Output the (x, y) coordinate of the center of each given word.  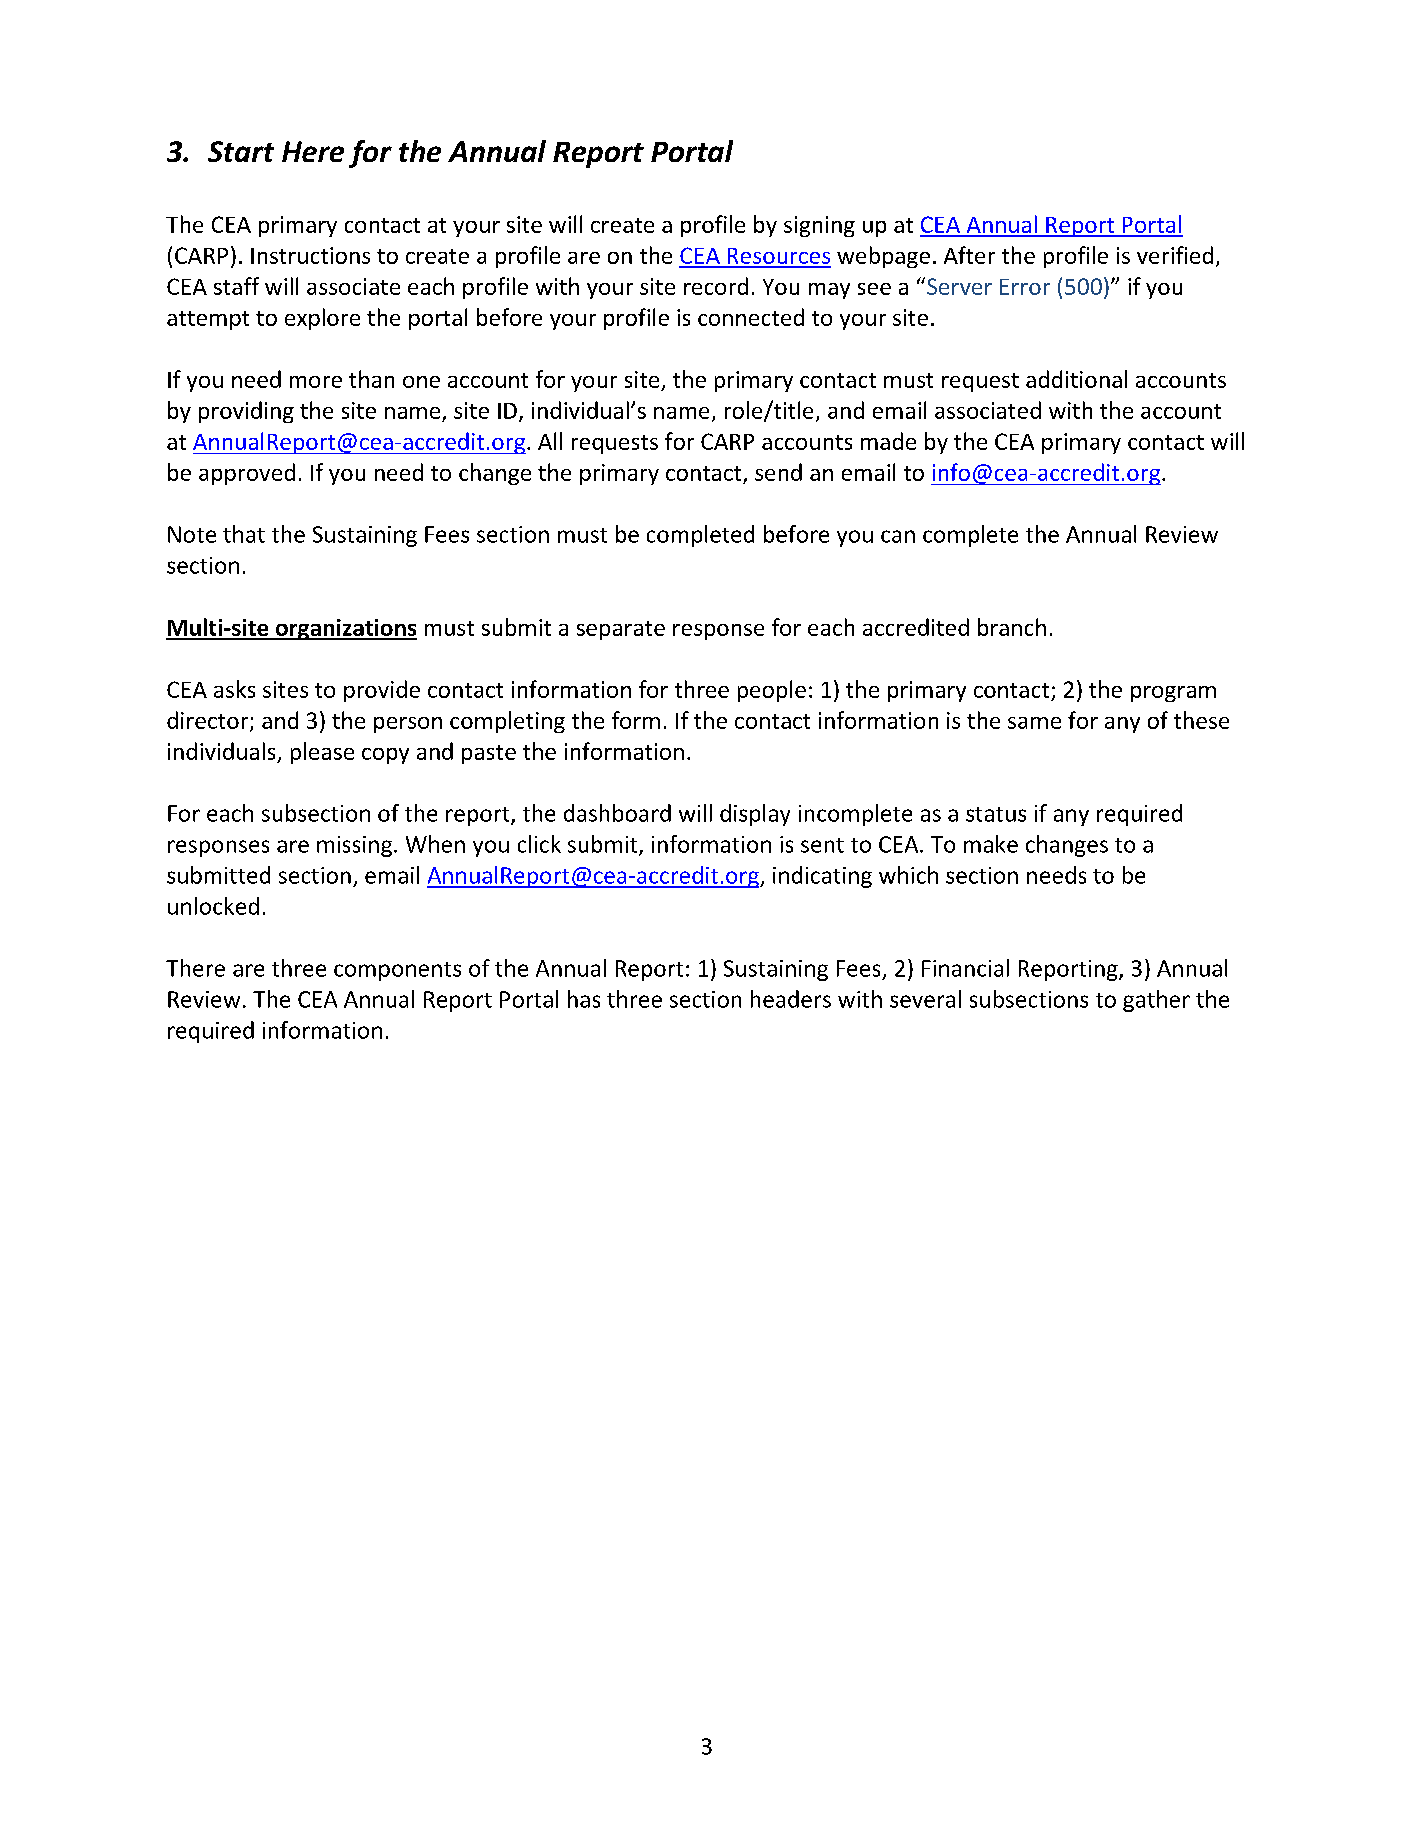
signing (819, 226)
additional (1076, 379)
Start (241, 151)
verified (1175, 255)
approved (247, 474)
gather (1156, 1001)
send (778, 472)
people (772, 691)
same (1034, 723)
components (397, 971)
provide (382, 691)
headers (791, 999)
